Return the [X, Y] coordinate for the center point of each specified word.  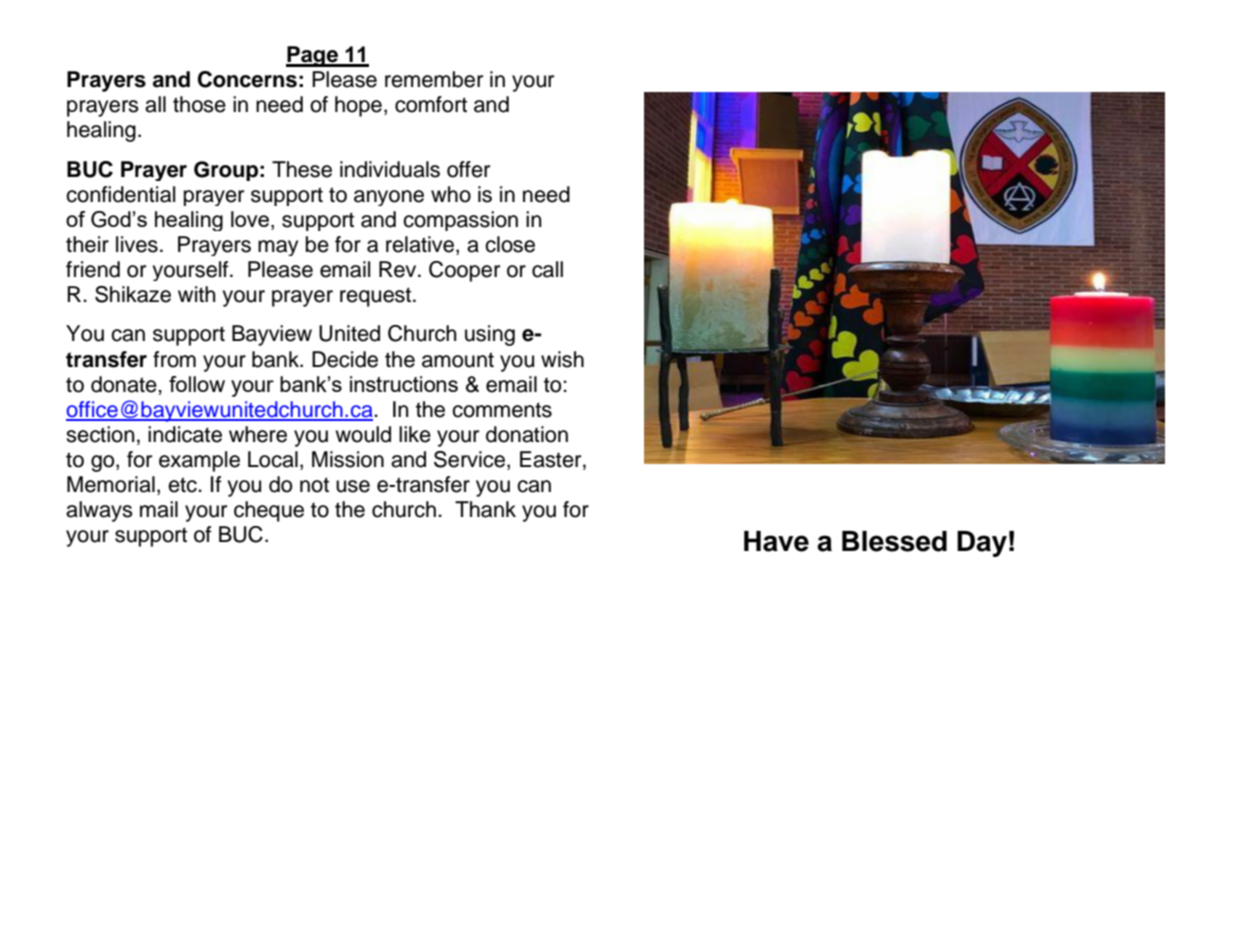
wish [562, 359]
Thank [485, 509]
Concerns [247, 79]
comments [502, 410]
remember [434, 79]
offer [468, 169]
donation [527, 434]
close [510, 244]
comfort [431, 104]
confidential [120, 194]
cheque [269, 511]
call [547, 269]
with [196, 294]
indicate [185, 434]
